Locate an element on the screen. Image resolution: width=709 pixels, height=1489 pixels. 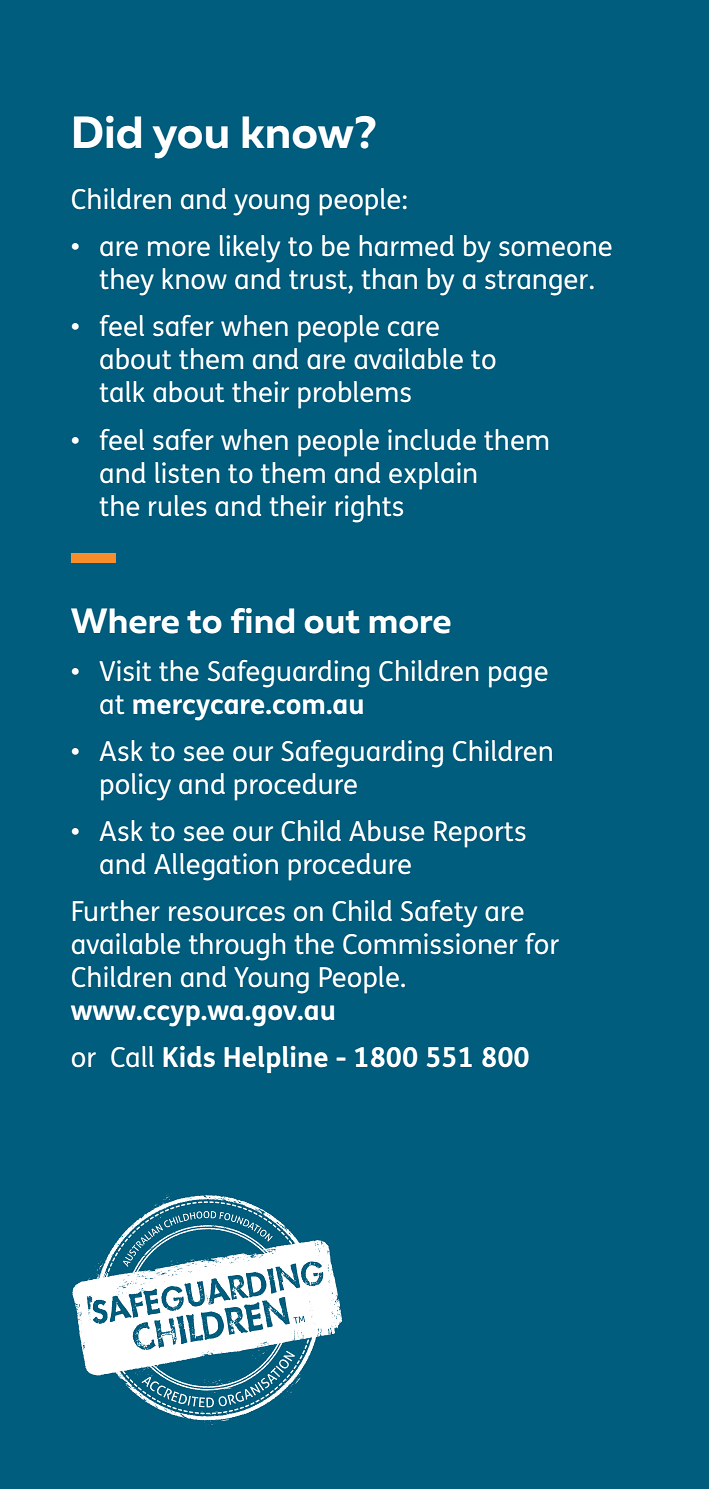
someone is located at coordinates (555, 249).
